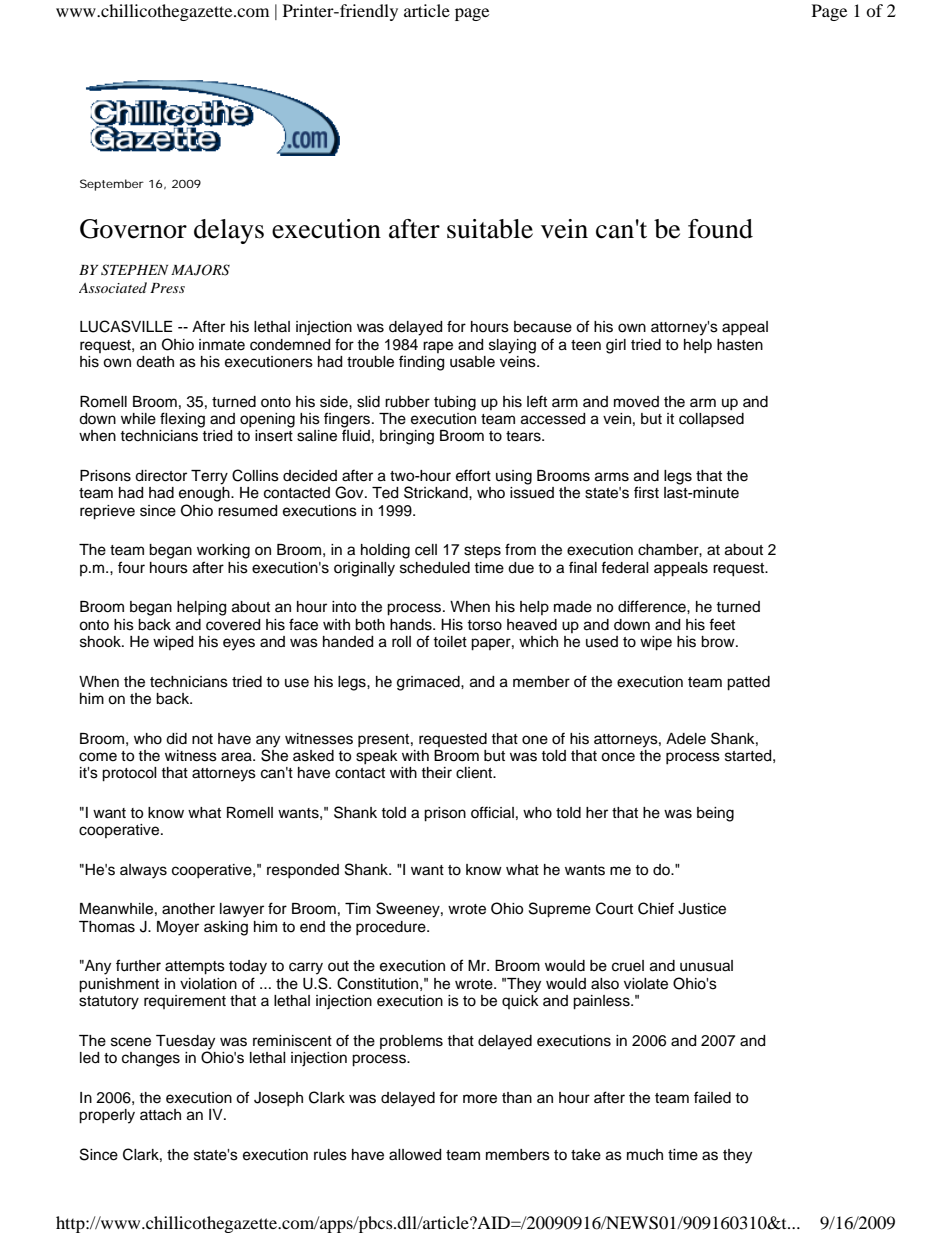 This document has height=1233, width=952. I want to click on always, so click(143, 871).
